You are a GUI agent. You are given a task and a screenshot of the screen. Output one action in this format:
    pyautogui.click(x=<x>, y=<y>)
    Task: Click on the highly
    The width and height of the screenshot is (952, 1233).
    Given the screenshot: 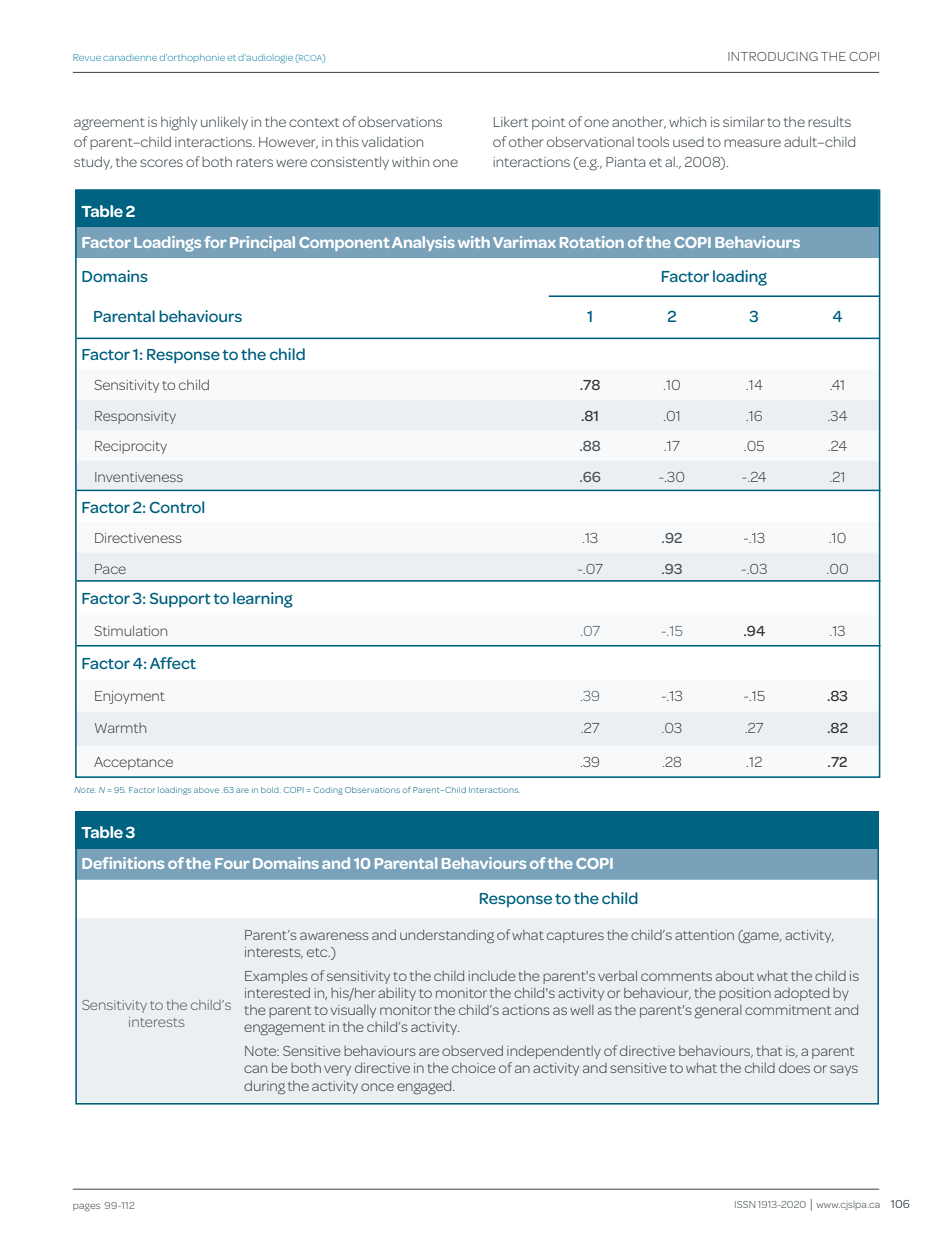 What is the action you would take?
    pyautogui.click(x=179, y=123)
